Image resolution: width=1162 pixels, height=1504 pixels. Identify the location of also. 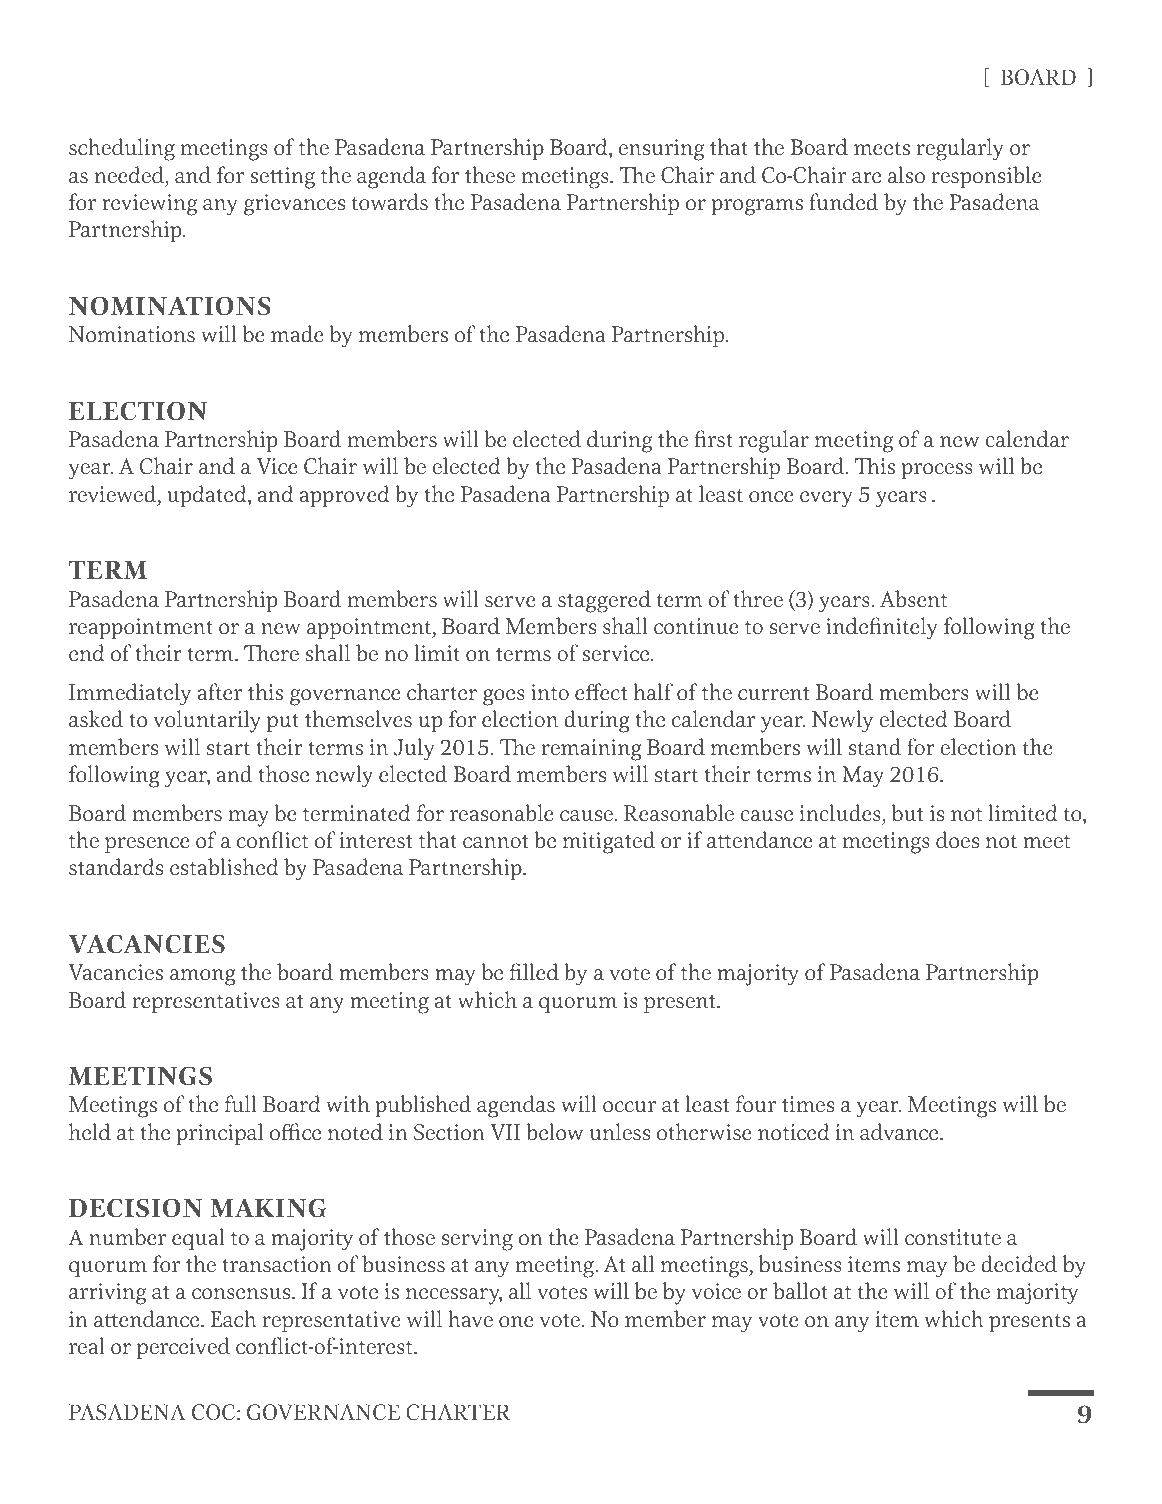
(906, 175).
